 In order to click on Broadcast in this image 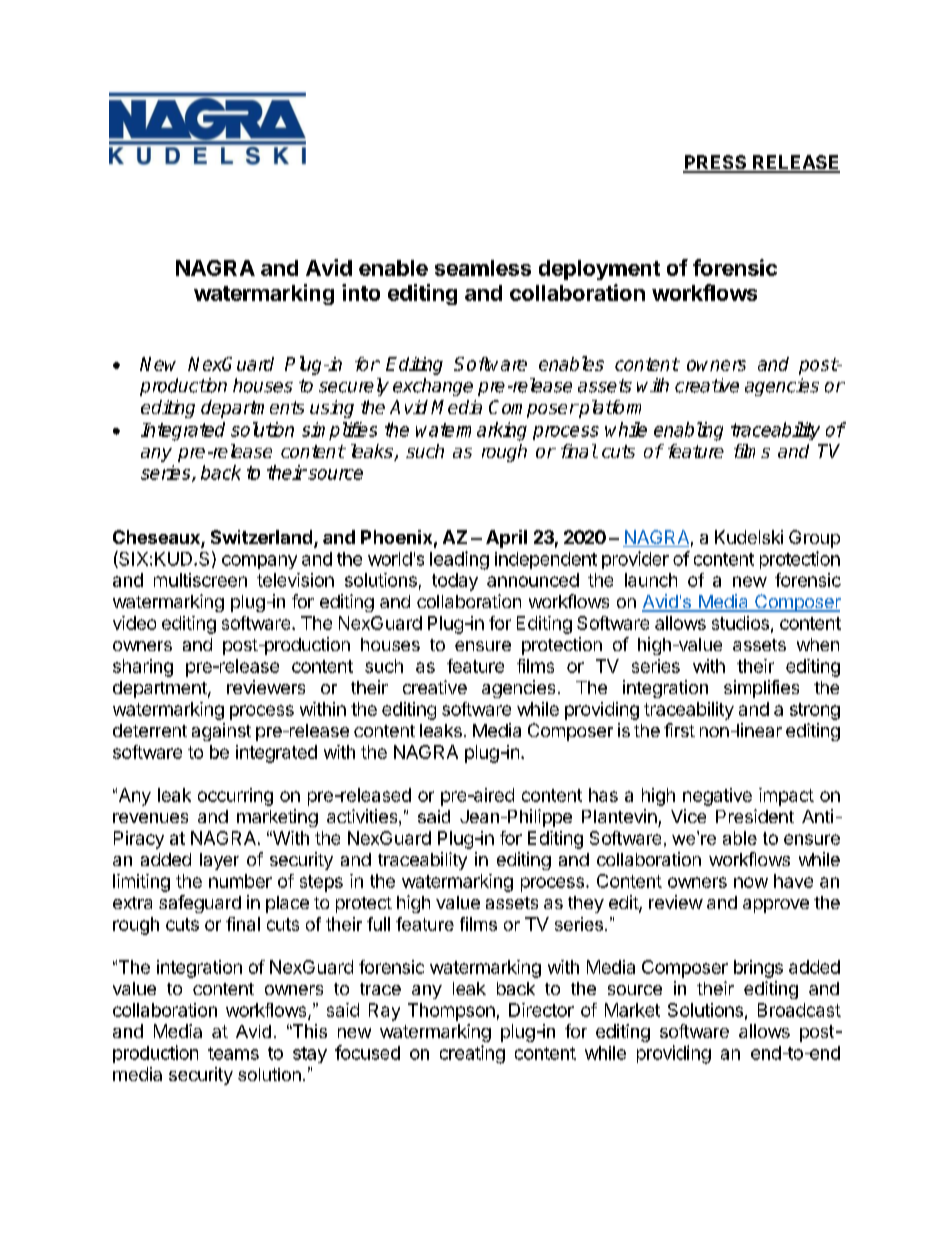, I will do `click(799, 1010)`.
